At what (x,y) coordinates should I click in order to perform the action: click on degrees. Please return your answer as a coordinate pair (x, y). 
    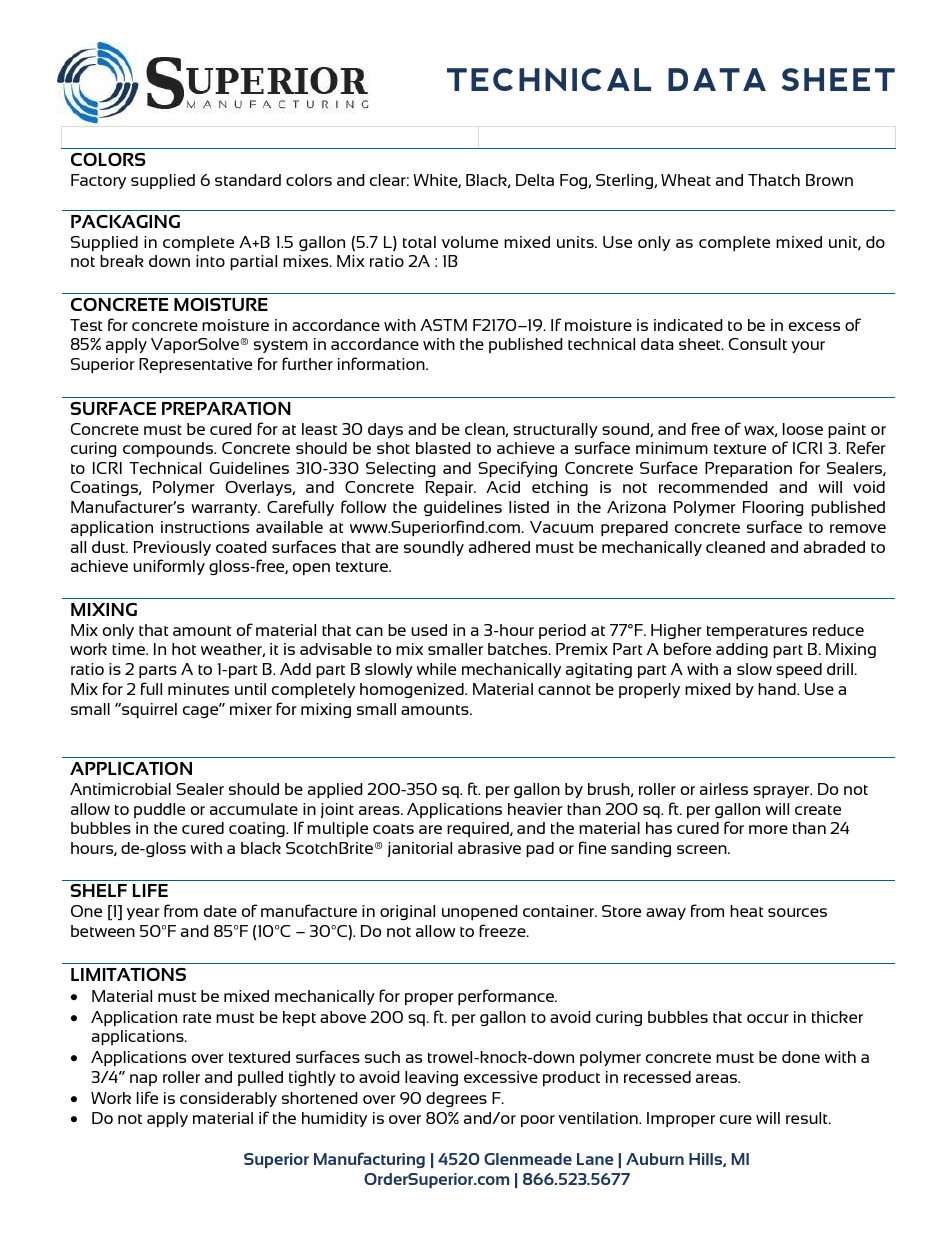
    Looking at the image, I should click on (456, 1099).
